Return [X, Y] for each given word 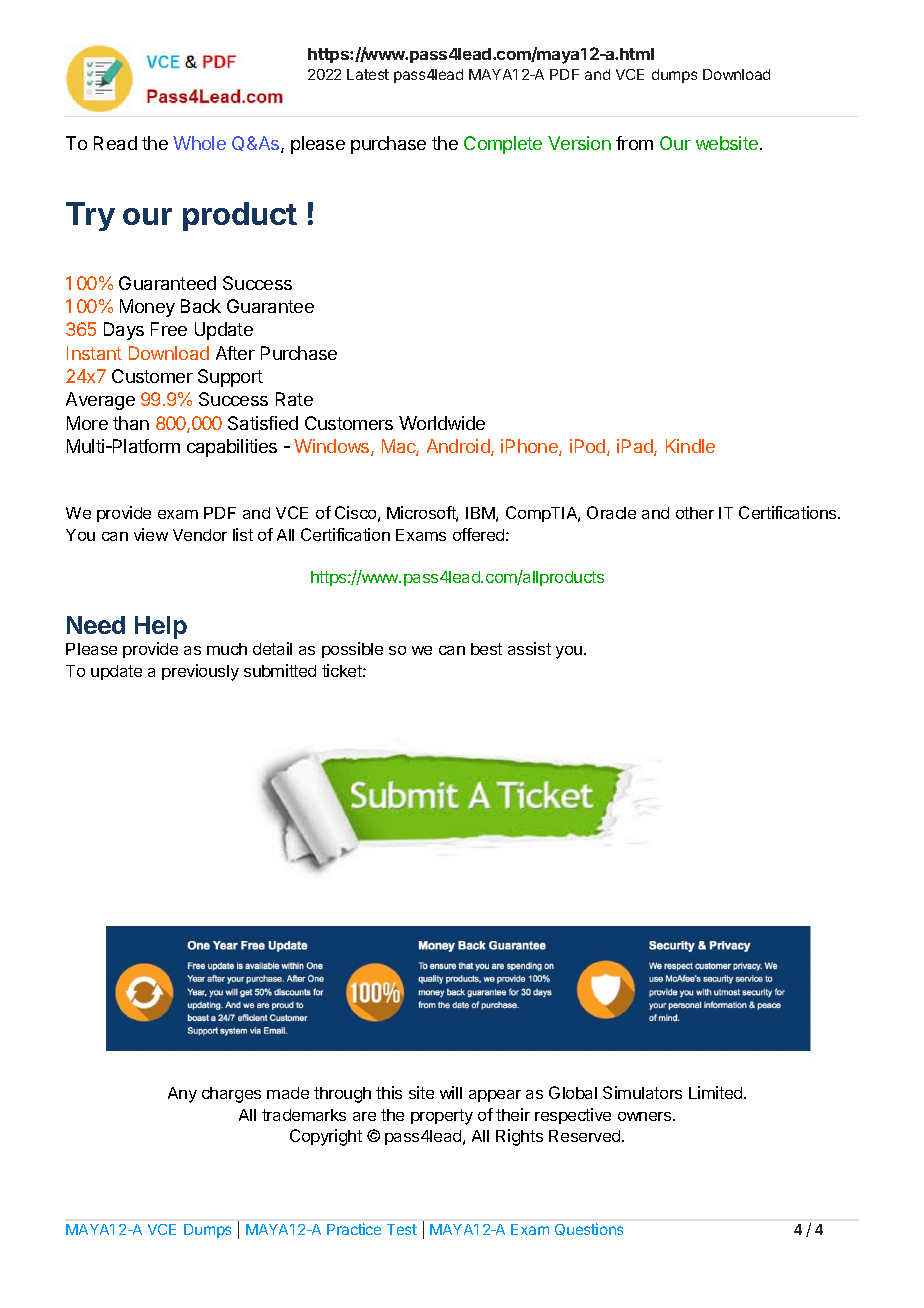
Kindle [690, 446]
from [634, 143]
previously [200, 672]
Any [182, 1095]
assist [529, 648]
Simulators [642, 1092]
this [389, 1092]
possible [352, 650]
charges [231, 1095]
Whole [199, 143]
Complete [503, 145]
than [131, 423]
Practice [354, 1229]
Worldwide [442, 423]
